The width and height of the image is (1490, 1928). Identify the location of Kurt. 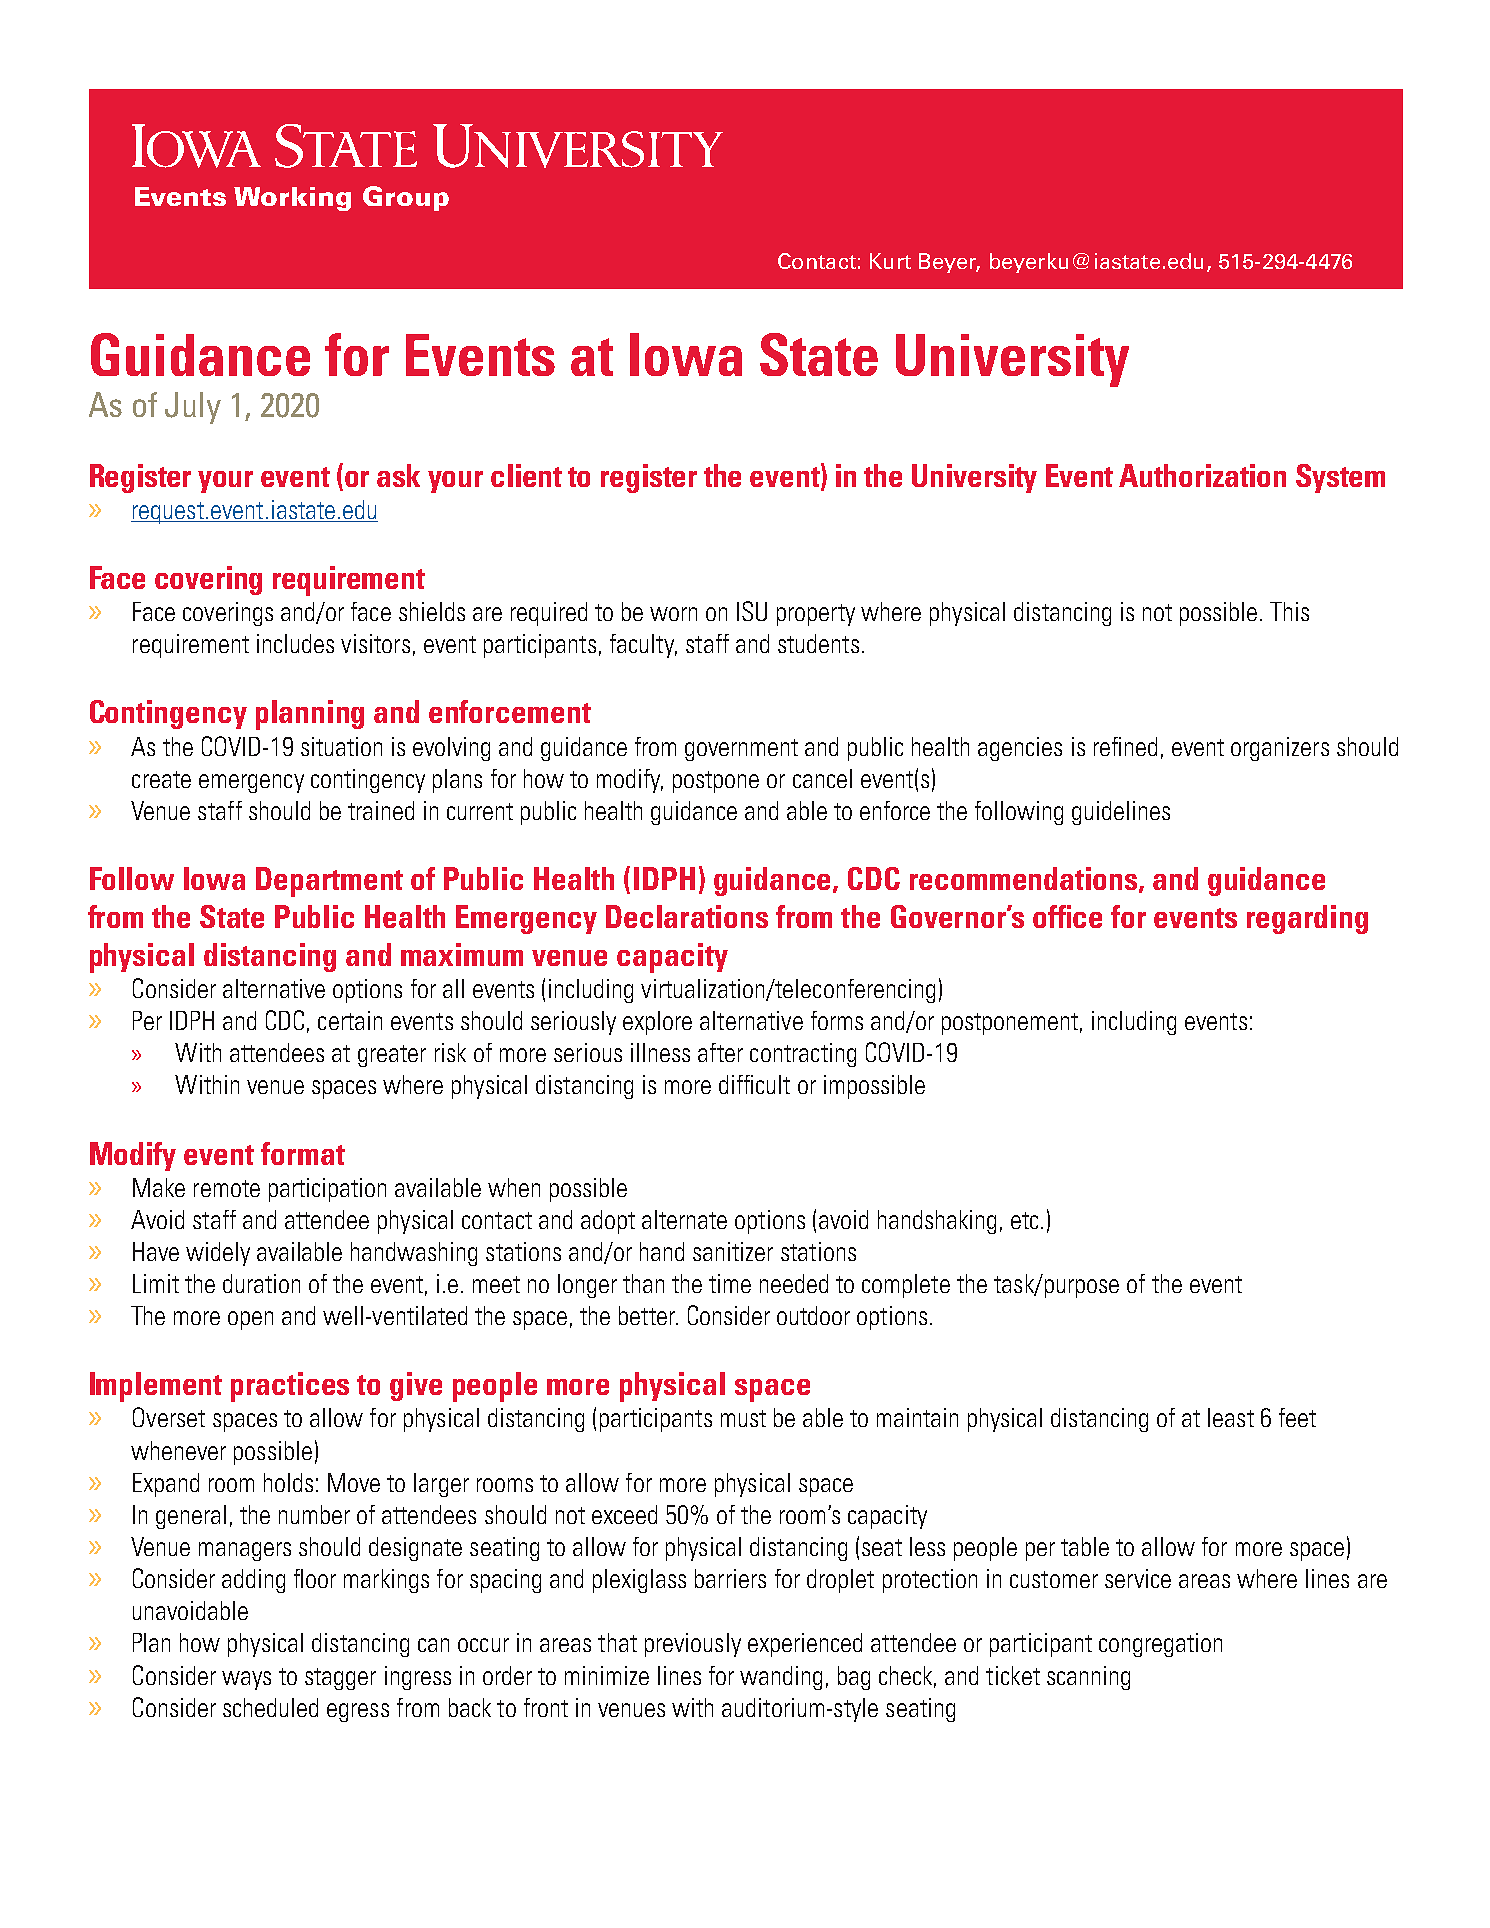
(890, 261).
